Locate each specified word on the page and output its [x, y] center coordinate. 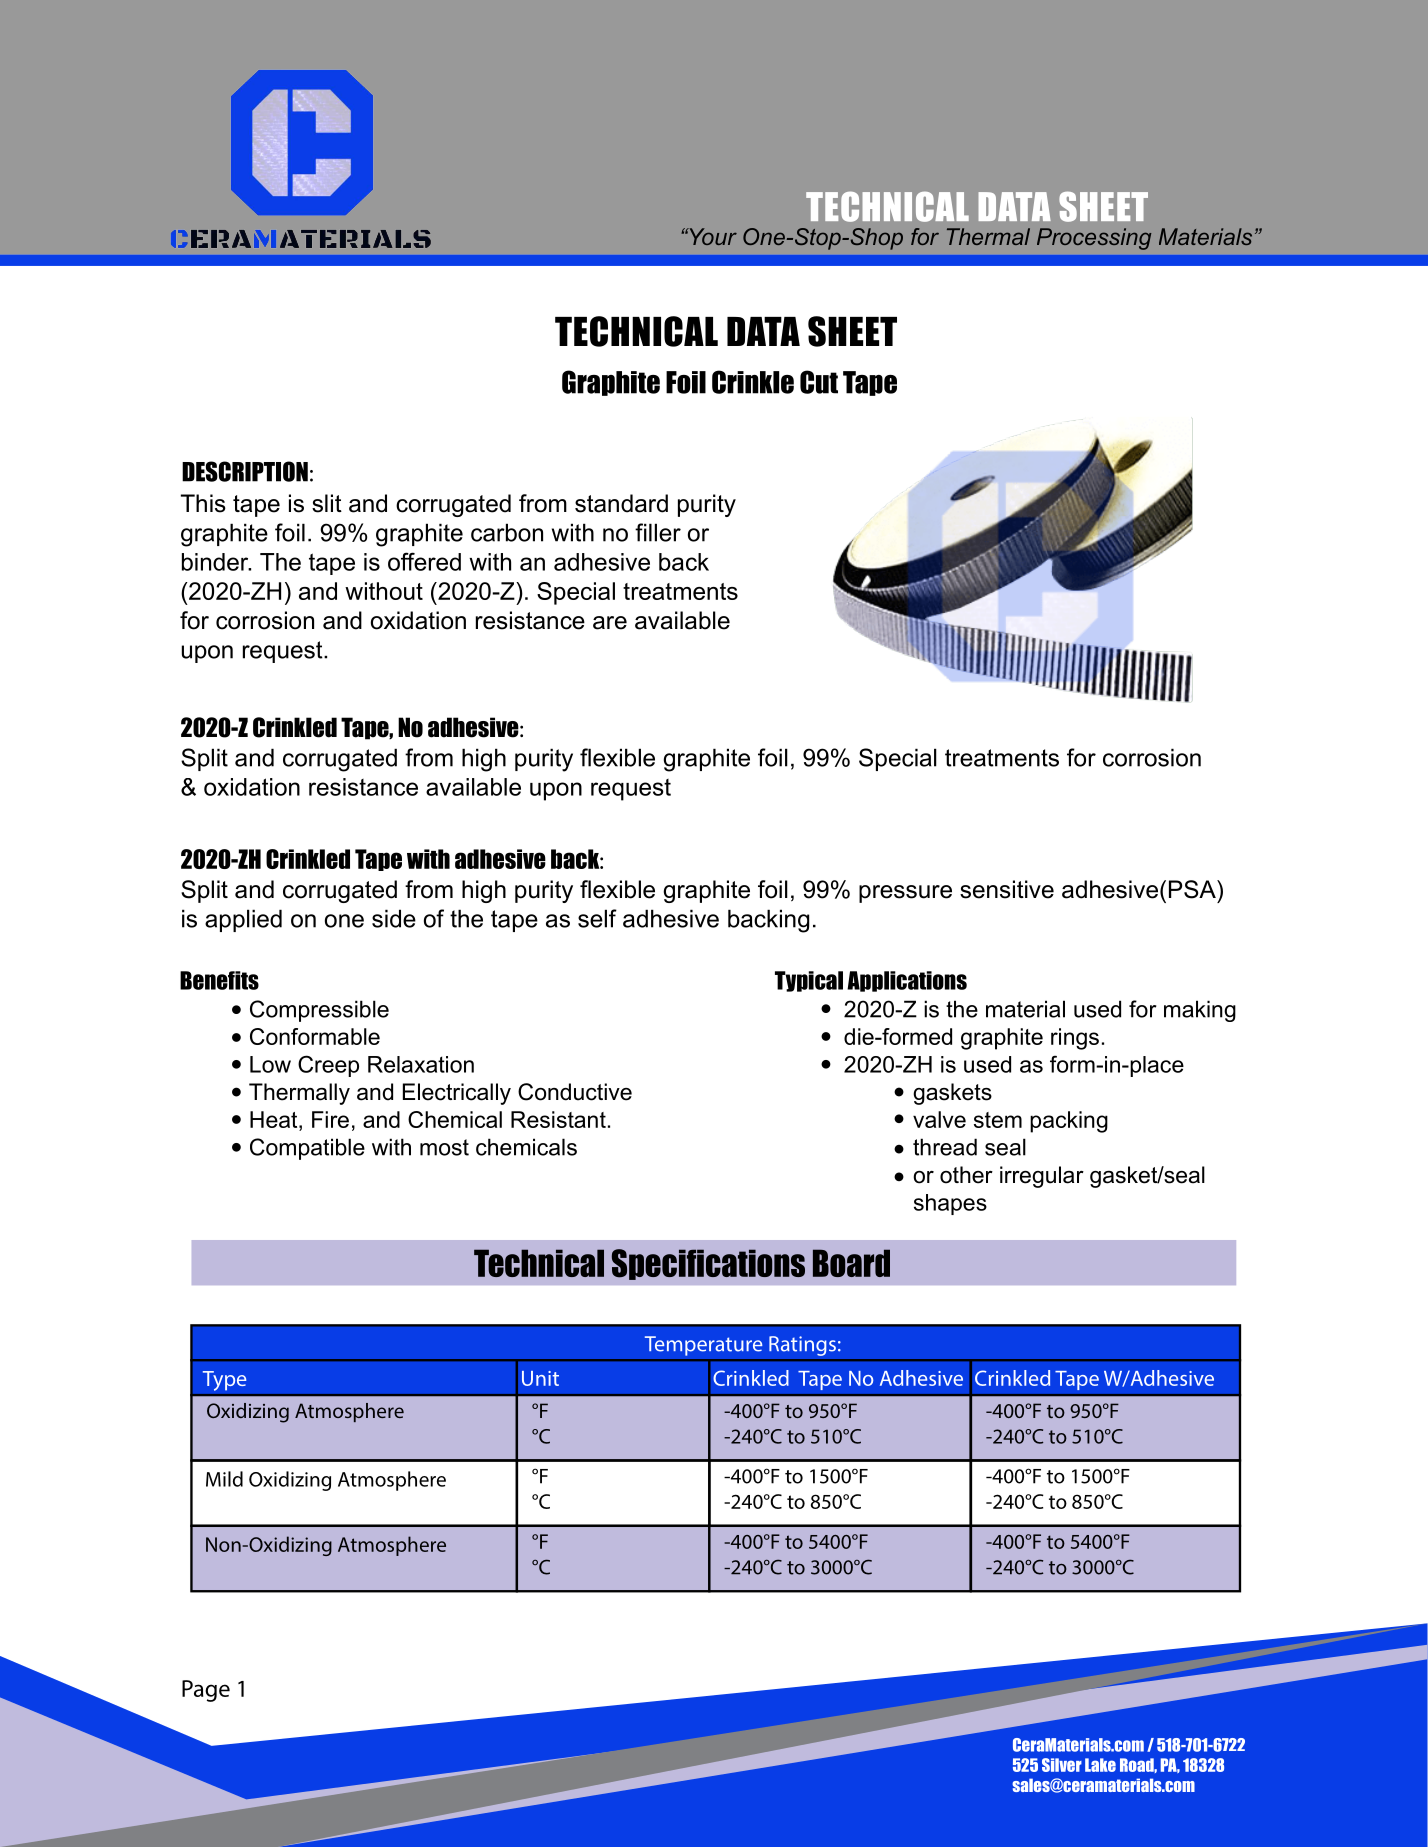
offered [424, 561]
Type [225, 1381]
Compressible [319, 1011]
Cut [819, 382]
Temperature [703, 1346]
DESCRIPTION [245, 471]
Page [206, 1691]
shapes [950, 1204]
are [610, 623]
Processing [1094, 239]
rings [1075, 1039]
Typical [809, 981]
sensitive [1007, 889]
